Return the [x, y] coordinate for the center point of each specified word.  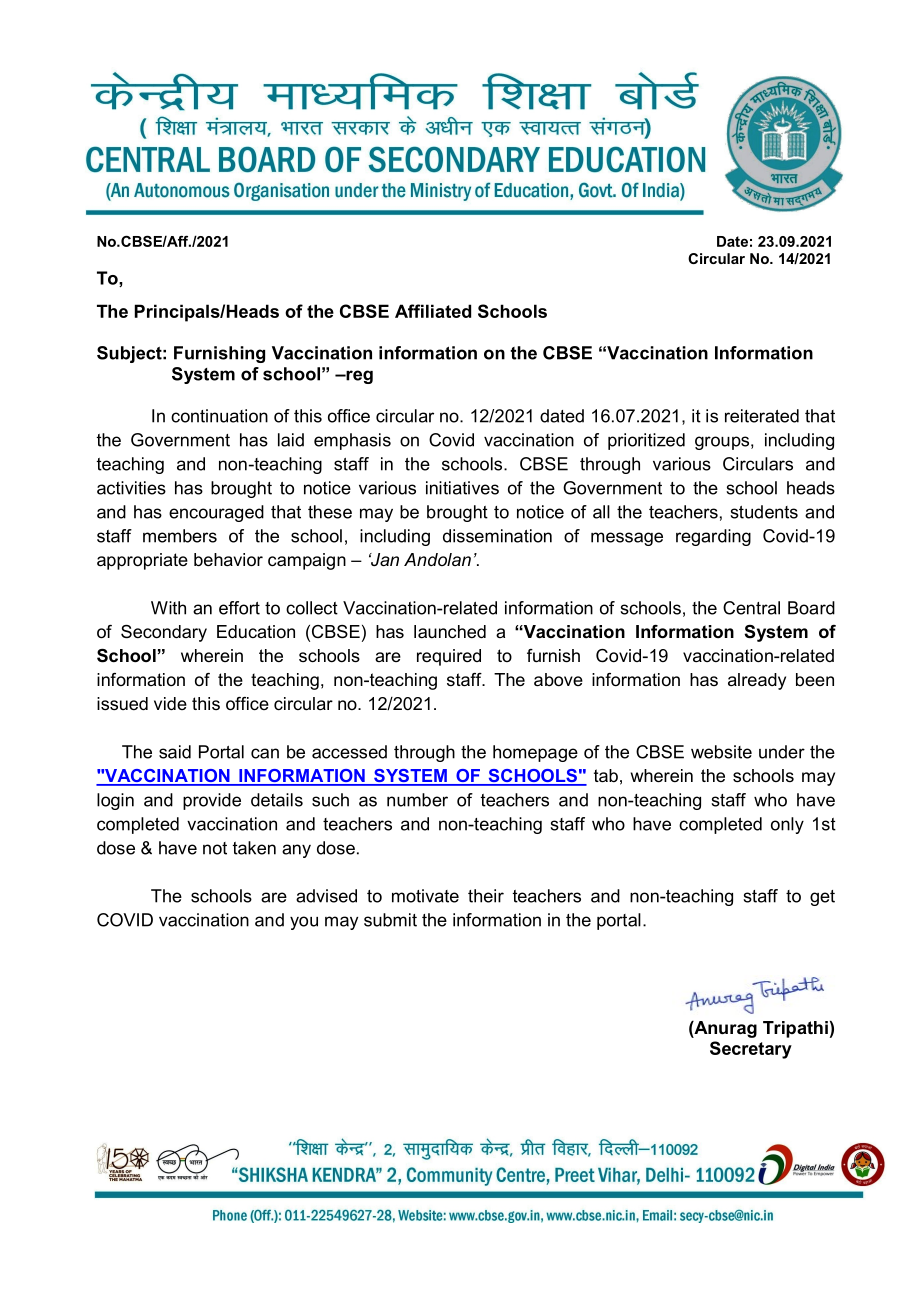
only [787, 825]
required [449, 657]
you [304, 923]
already [757, 681]
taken [254, 848]
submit [390, 920]
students [764, 512]
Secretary [751, 1050]
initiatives [462, 488]
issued [122, 704]
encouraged [216, 513]
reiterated [762, 416]
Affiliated [433, 311]
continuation [219, 416]
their [486, 896]
